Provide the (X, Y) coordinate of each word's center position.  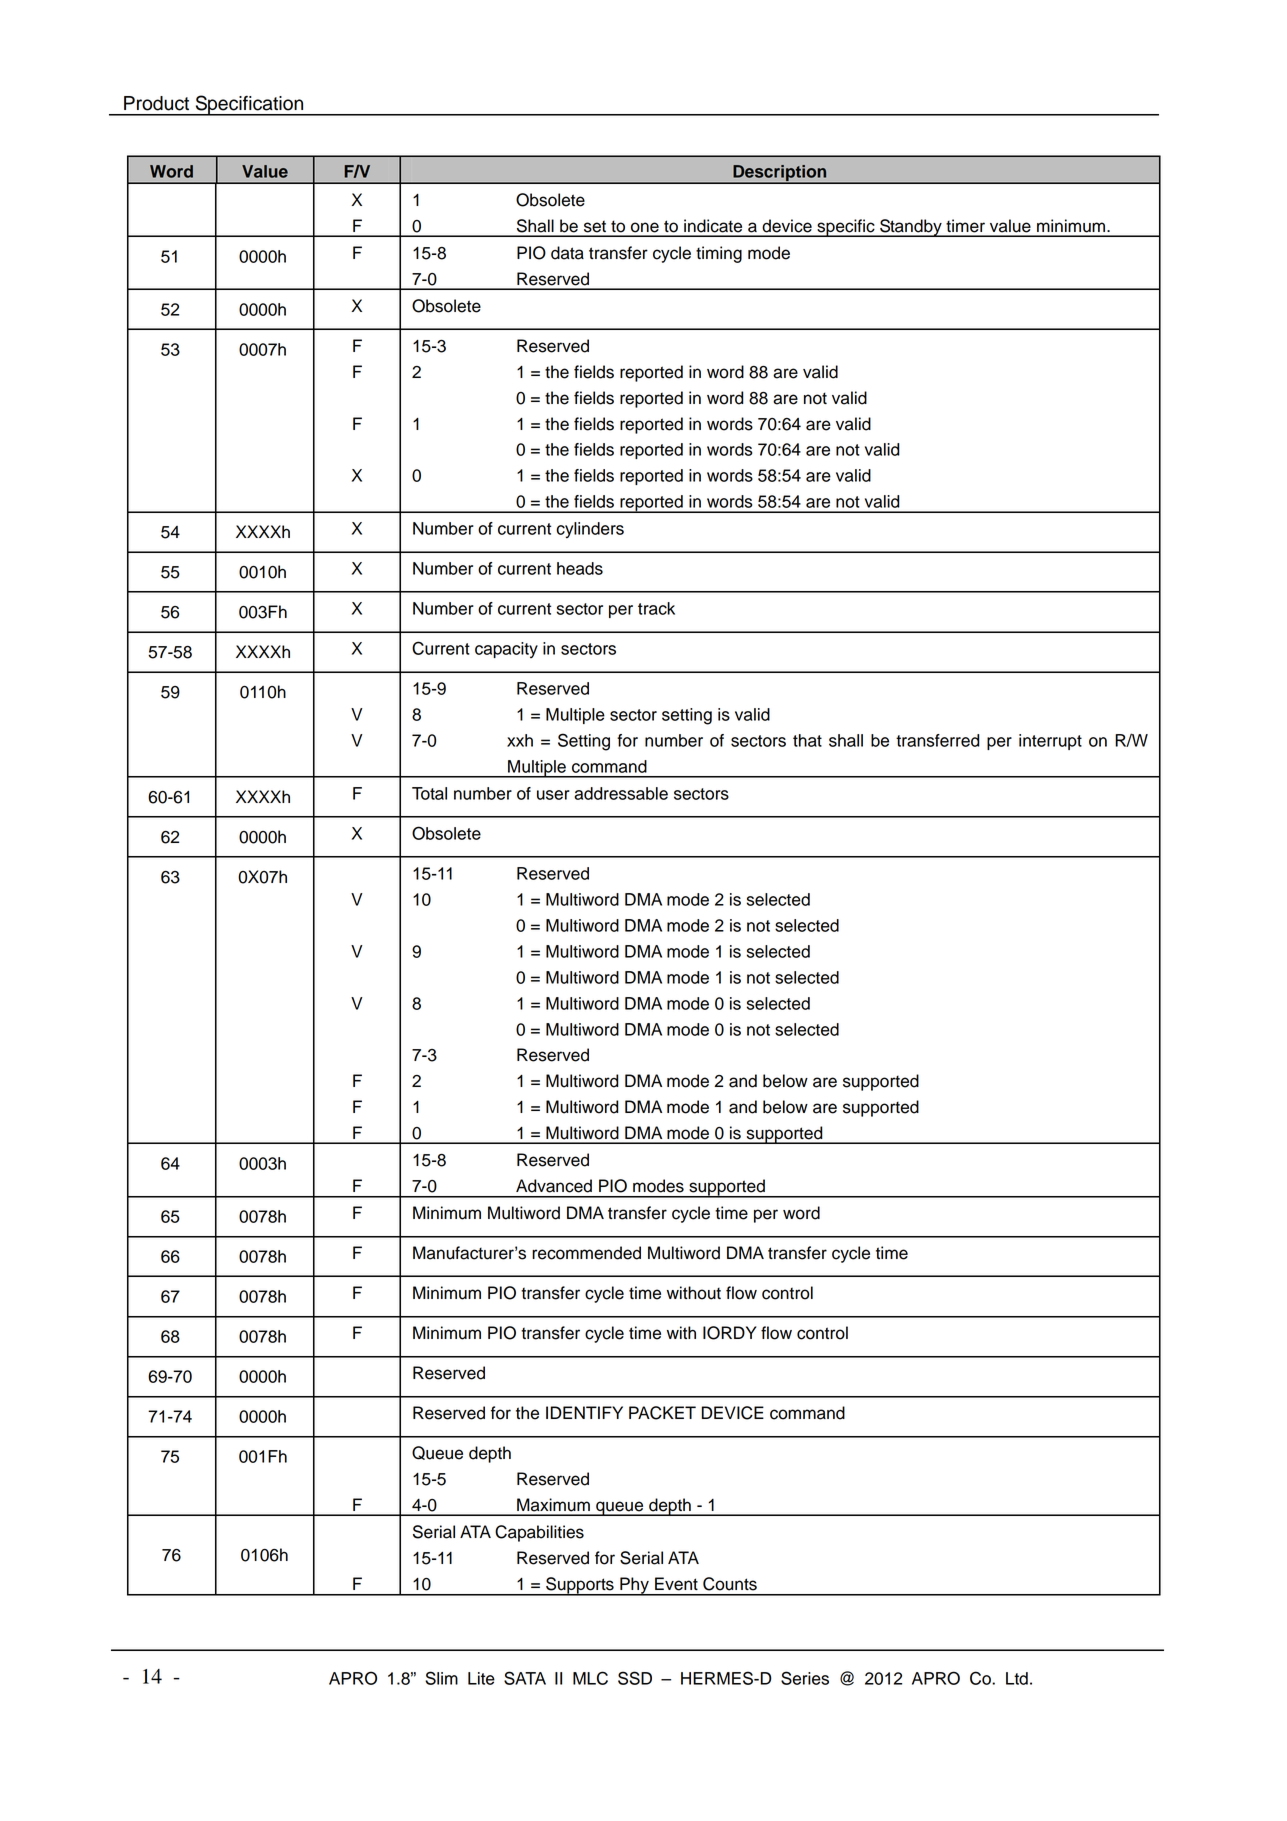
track (656, 608)
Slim (441, 1678)
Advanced (554, 1186)
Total (429, 793)
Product (156, 103)
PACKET (662, 1413)
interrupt (1050, 742)
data (567, 253)
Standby (911, 228)
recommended (586, 1253)
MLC (590, 1678)
